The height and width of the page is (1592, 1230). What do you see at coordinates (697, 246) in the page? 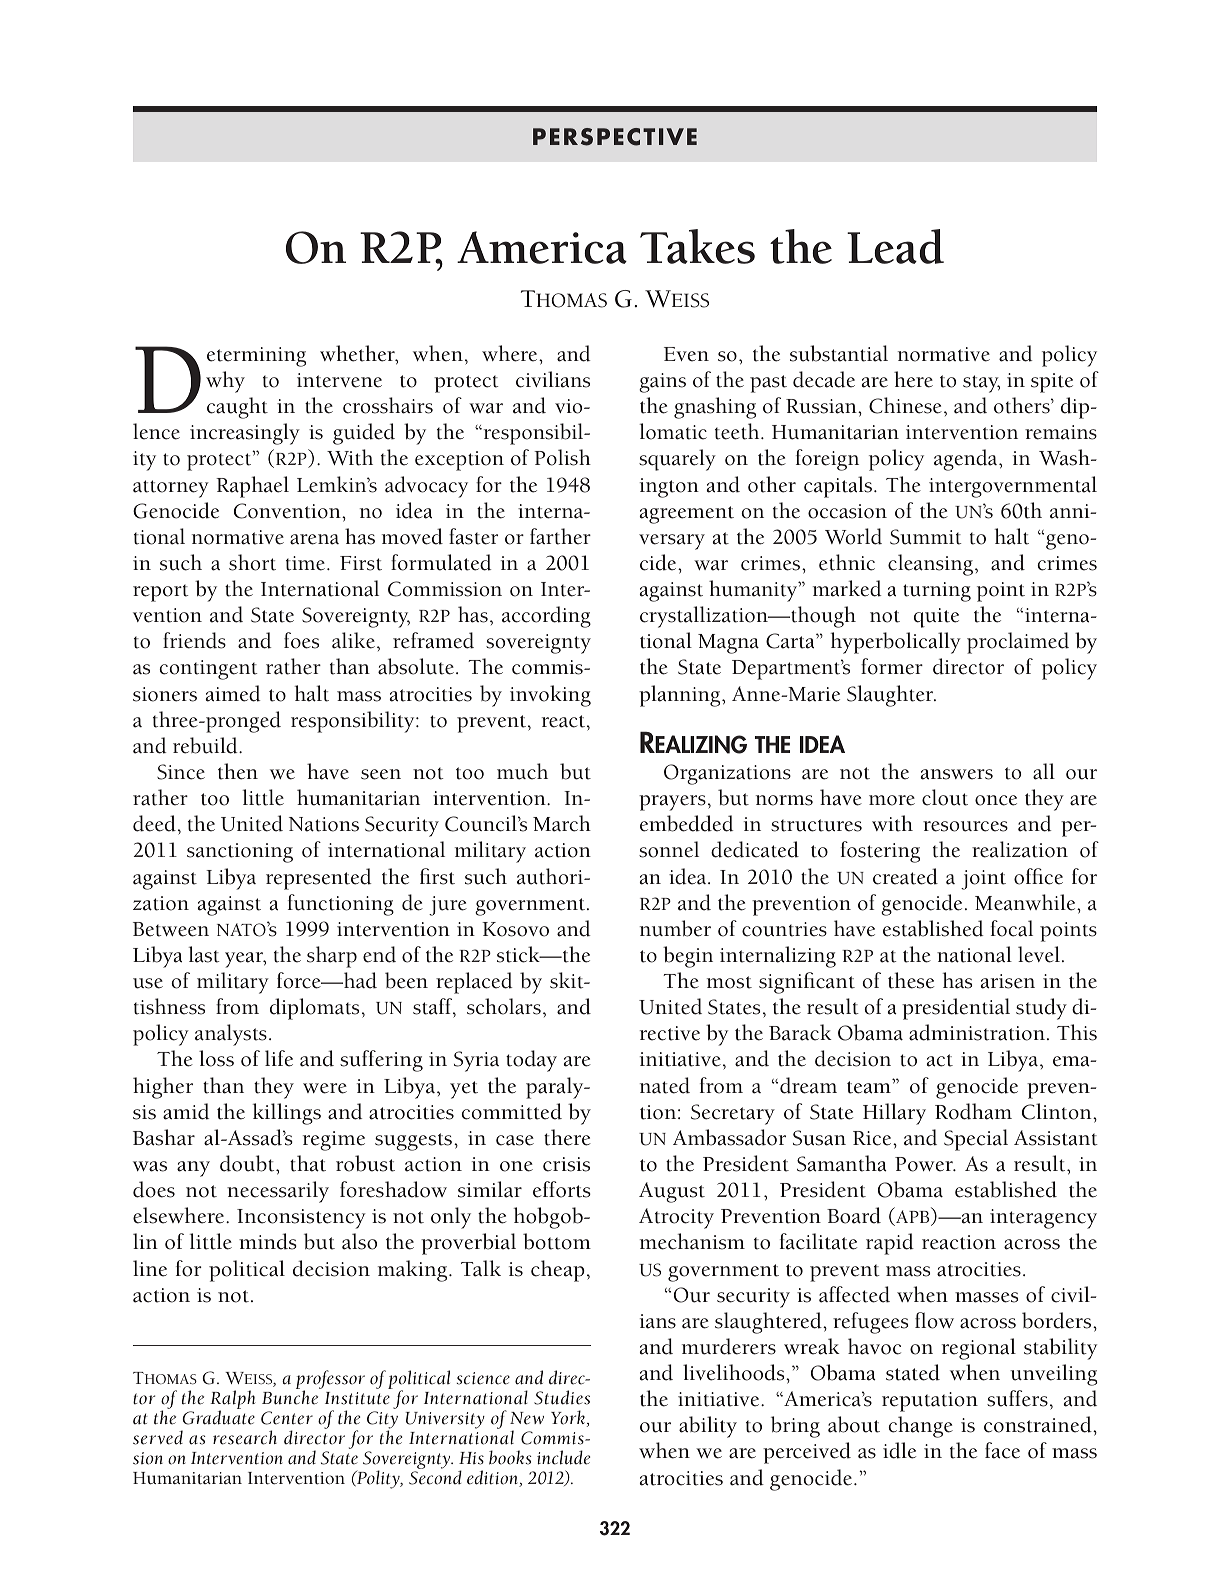
I see `Takes` at bounding box center [697, 246].
